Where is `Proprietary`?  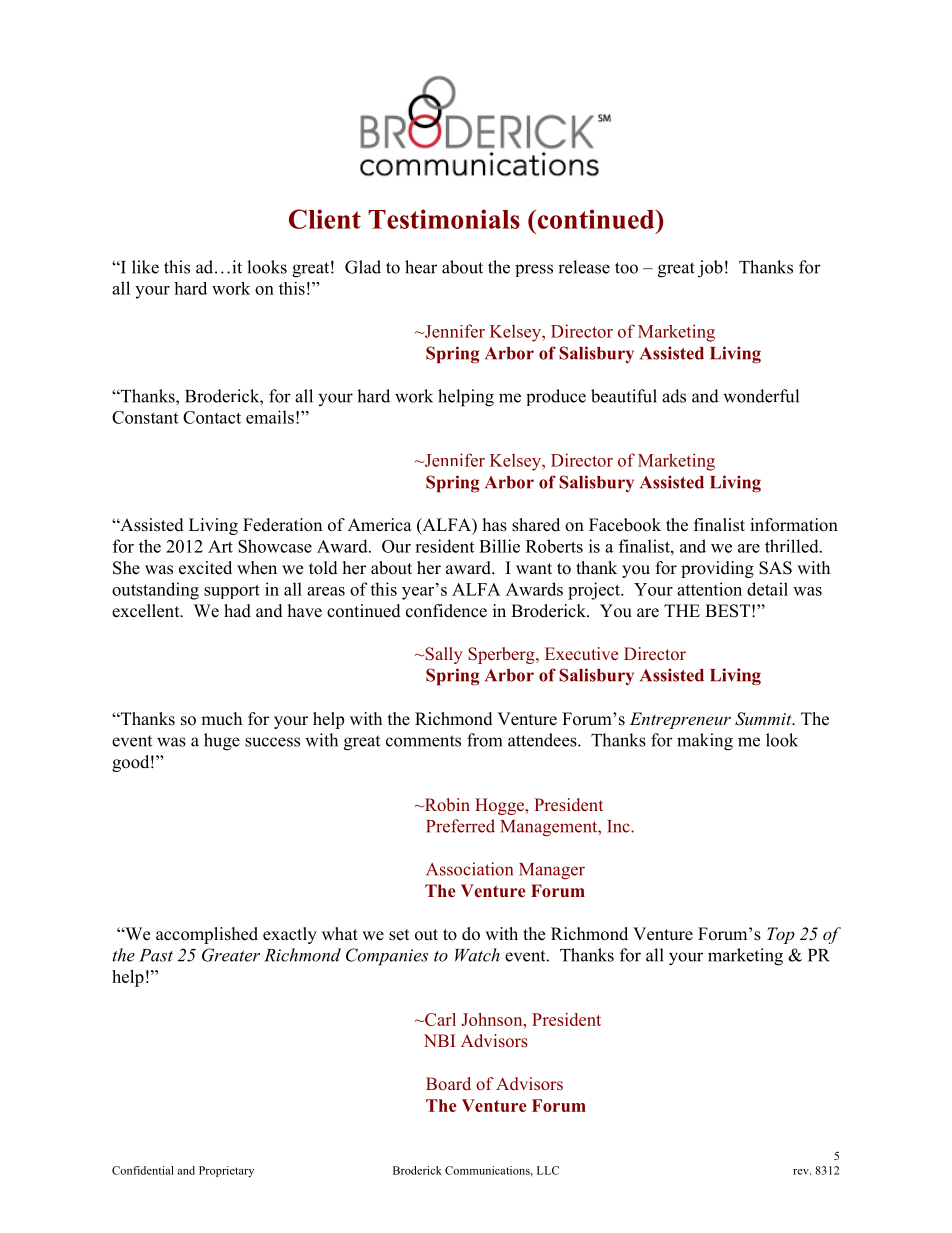 Proprietary is located at coordinates (226, 1171).
